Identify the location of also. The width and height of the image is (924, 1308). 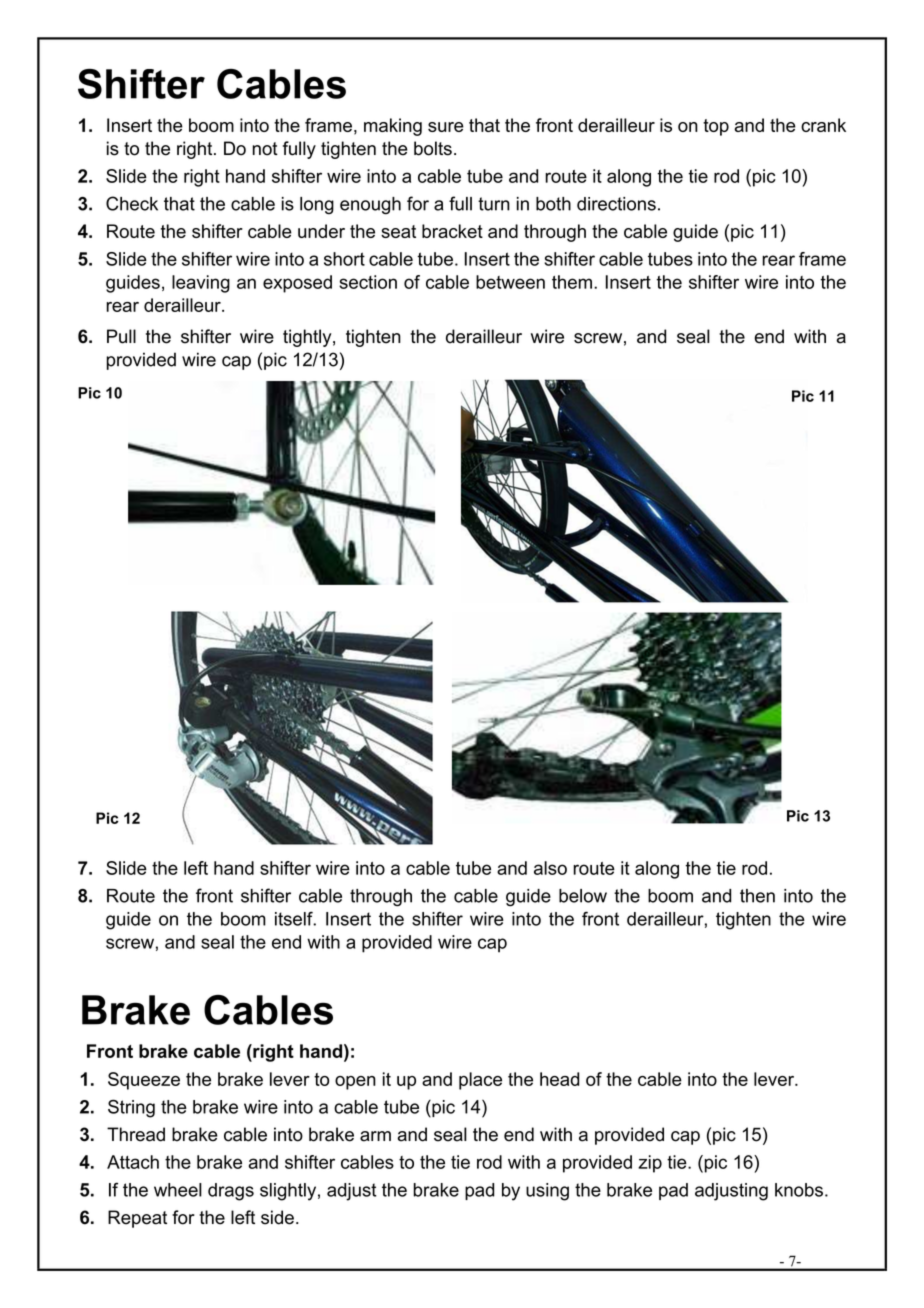
(550, 868).
